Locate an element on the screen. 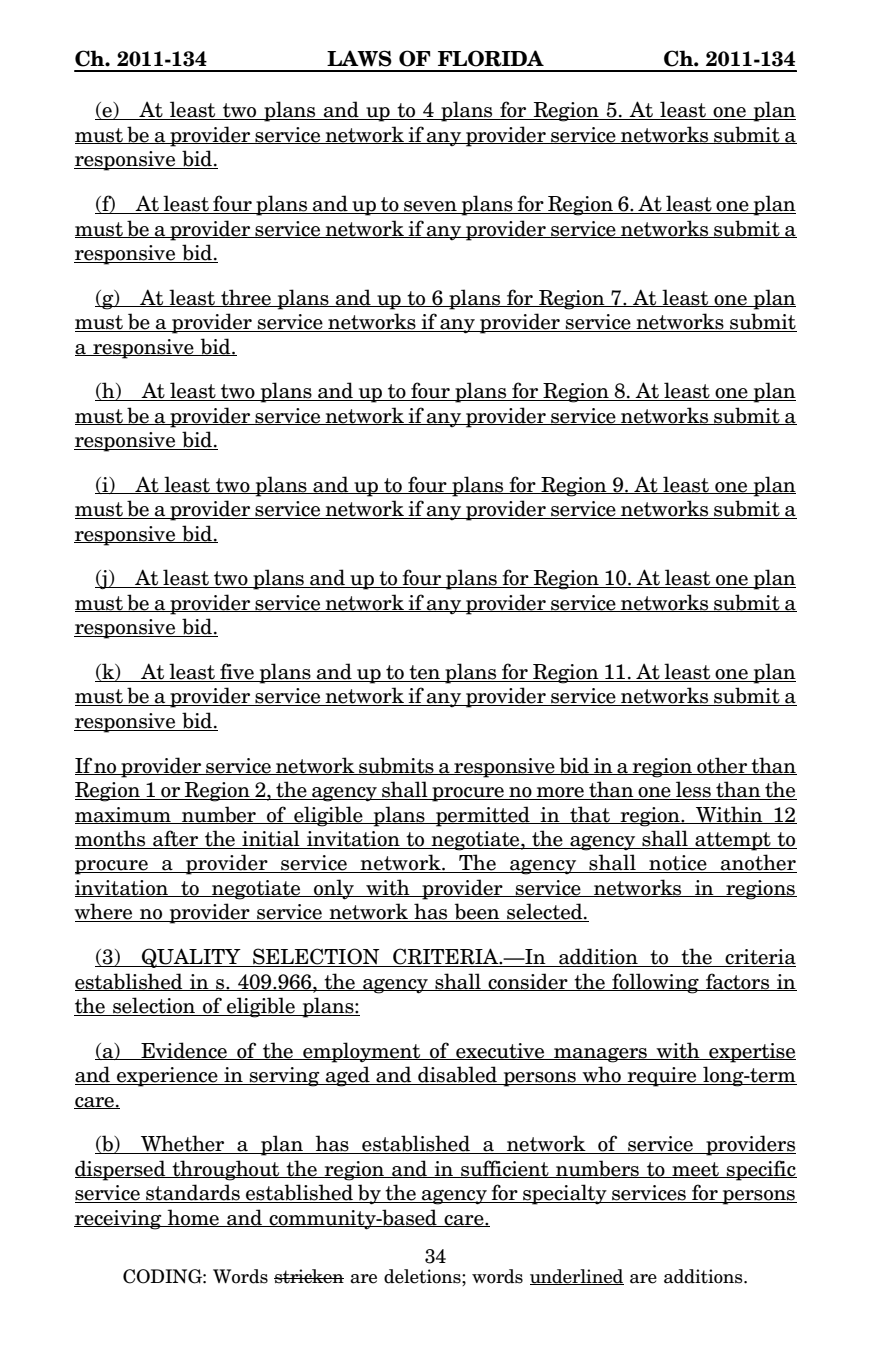 The height and width of the screenshot is (1345, 896). attempt is located at coordinates (733, 841).
